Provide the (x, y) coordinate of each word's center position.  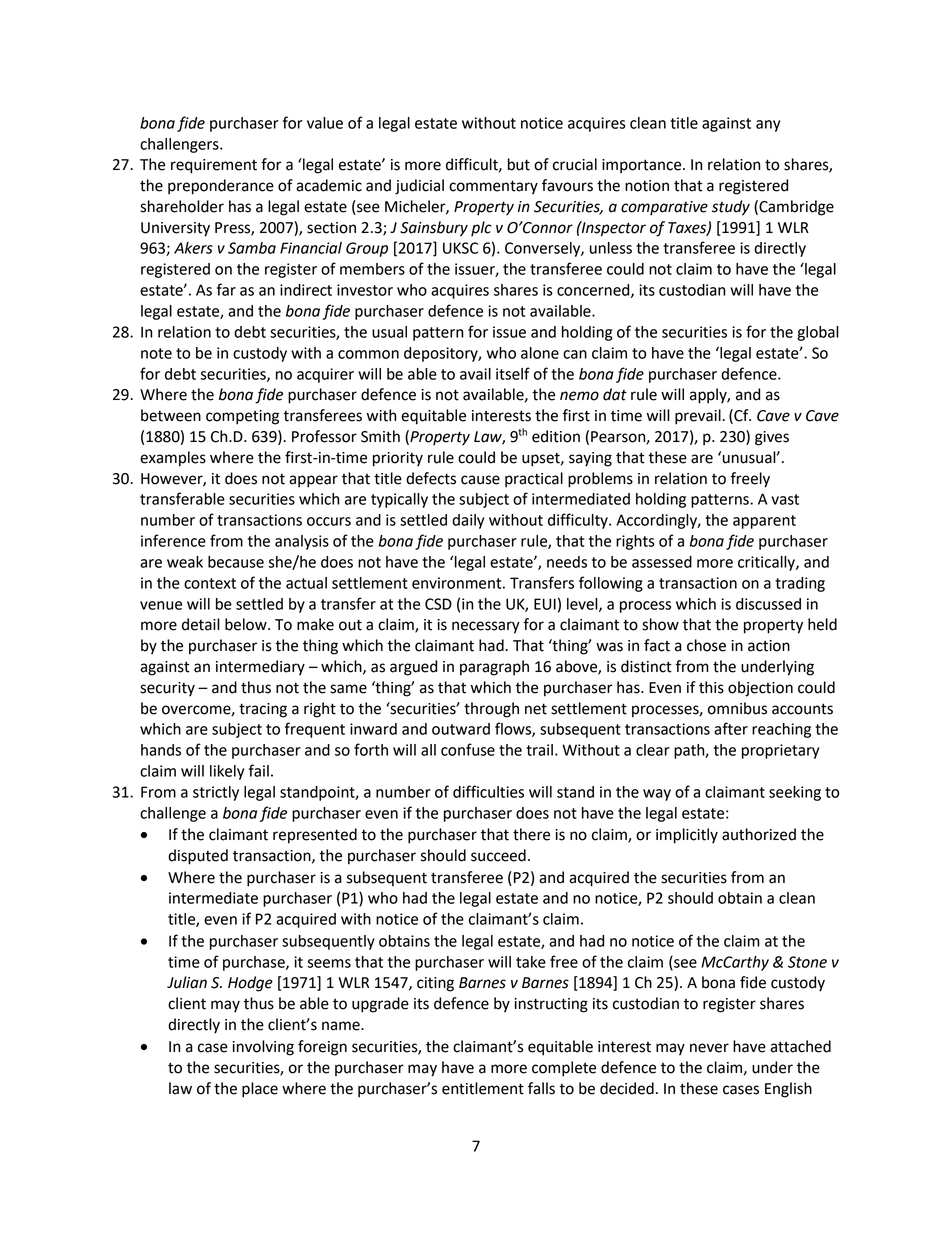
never (709, 1048)
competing (242, 417)
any (768, 126)
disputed (198, 857)
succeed (498, 855)
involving (263, 1048)
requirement (214, 166)
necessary (486, 627)
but (519, 164)
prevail (699, 417)
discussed (768, 604)
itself (513, 373)
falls (541, 1088)
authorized (759, 834)
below (247, 624)
